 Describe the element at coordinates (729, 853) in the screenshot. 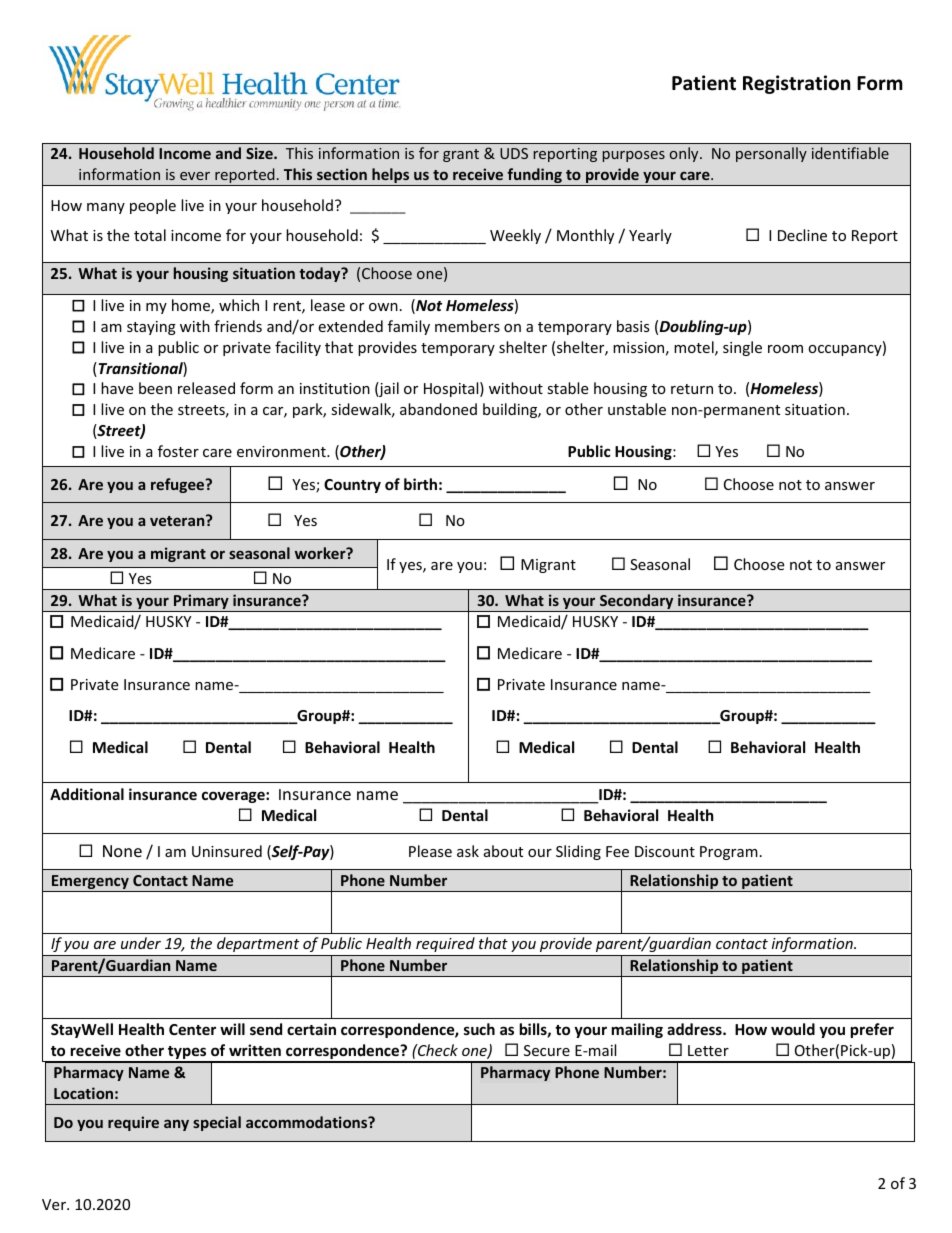

I see `Program` at that location.
